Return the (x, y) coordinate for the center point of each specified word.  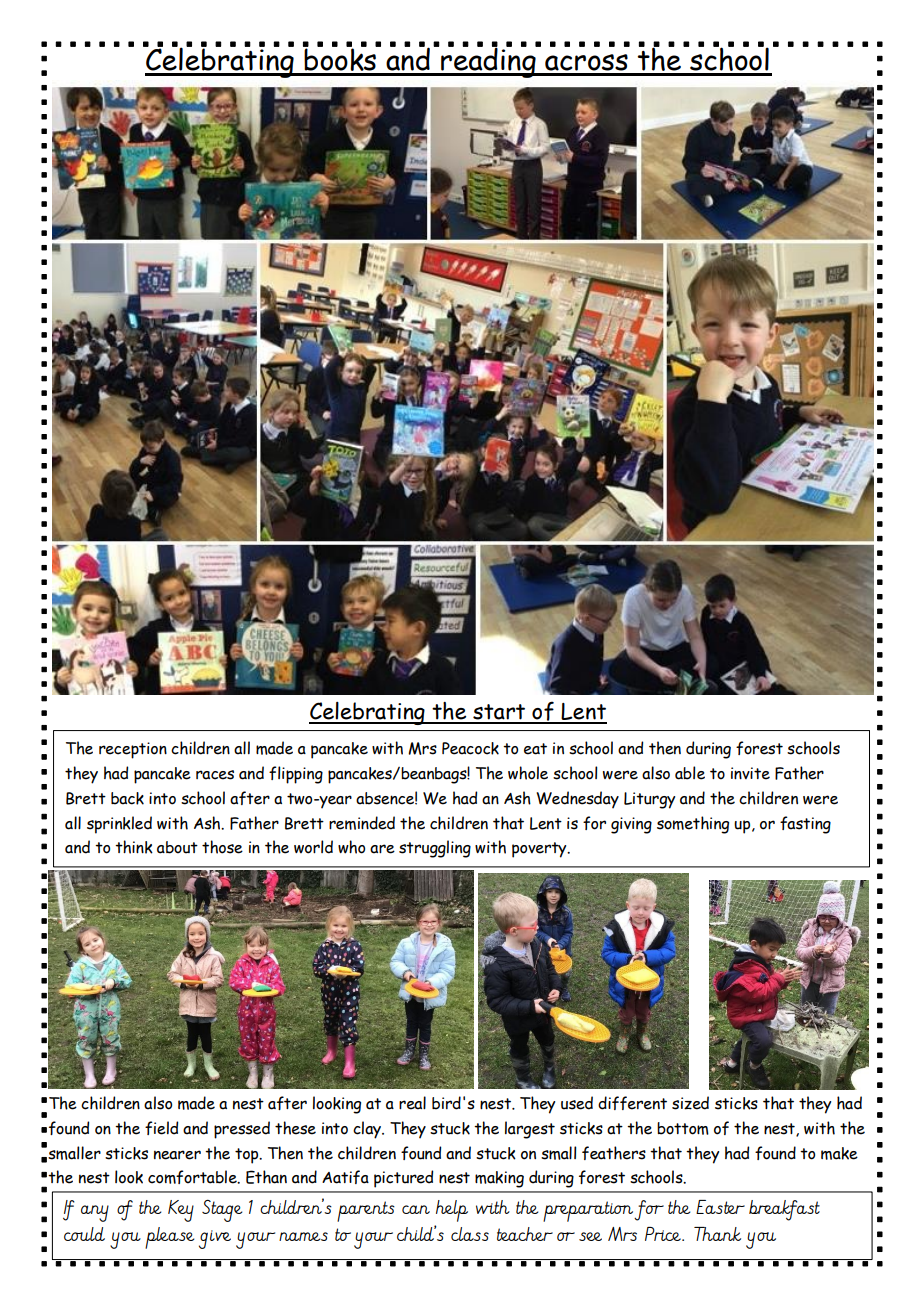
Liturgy (649, 800)
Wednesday (577, 800)
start (499, 713)
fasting (805, 825)
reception (133, 750)
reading (488, 62)
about (177, 847)
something (693, 825)
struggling (435, 849)
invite (750, 773)
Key (181, 1211)
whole (528, 773)
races (215, 775)
